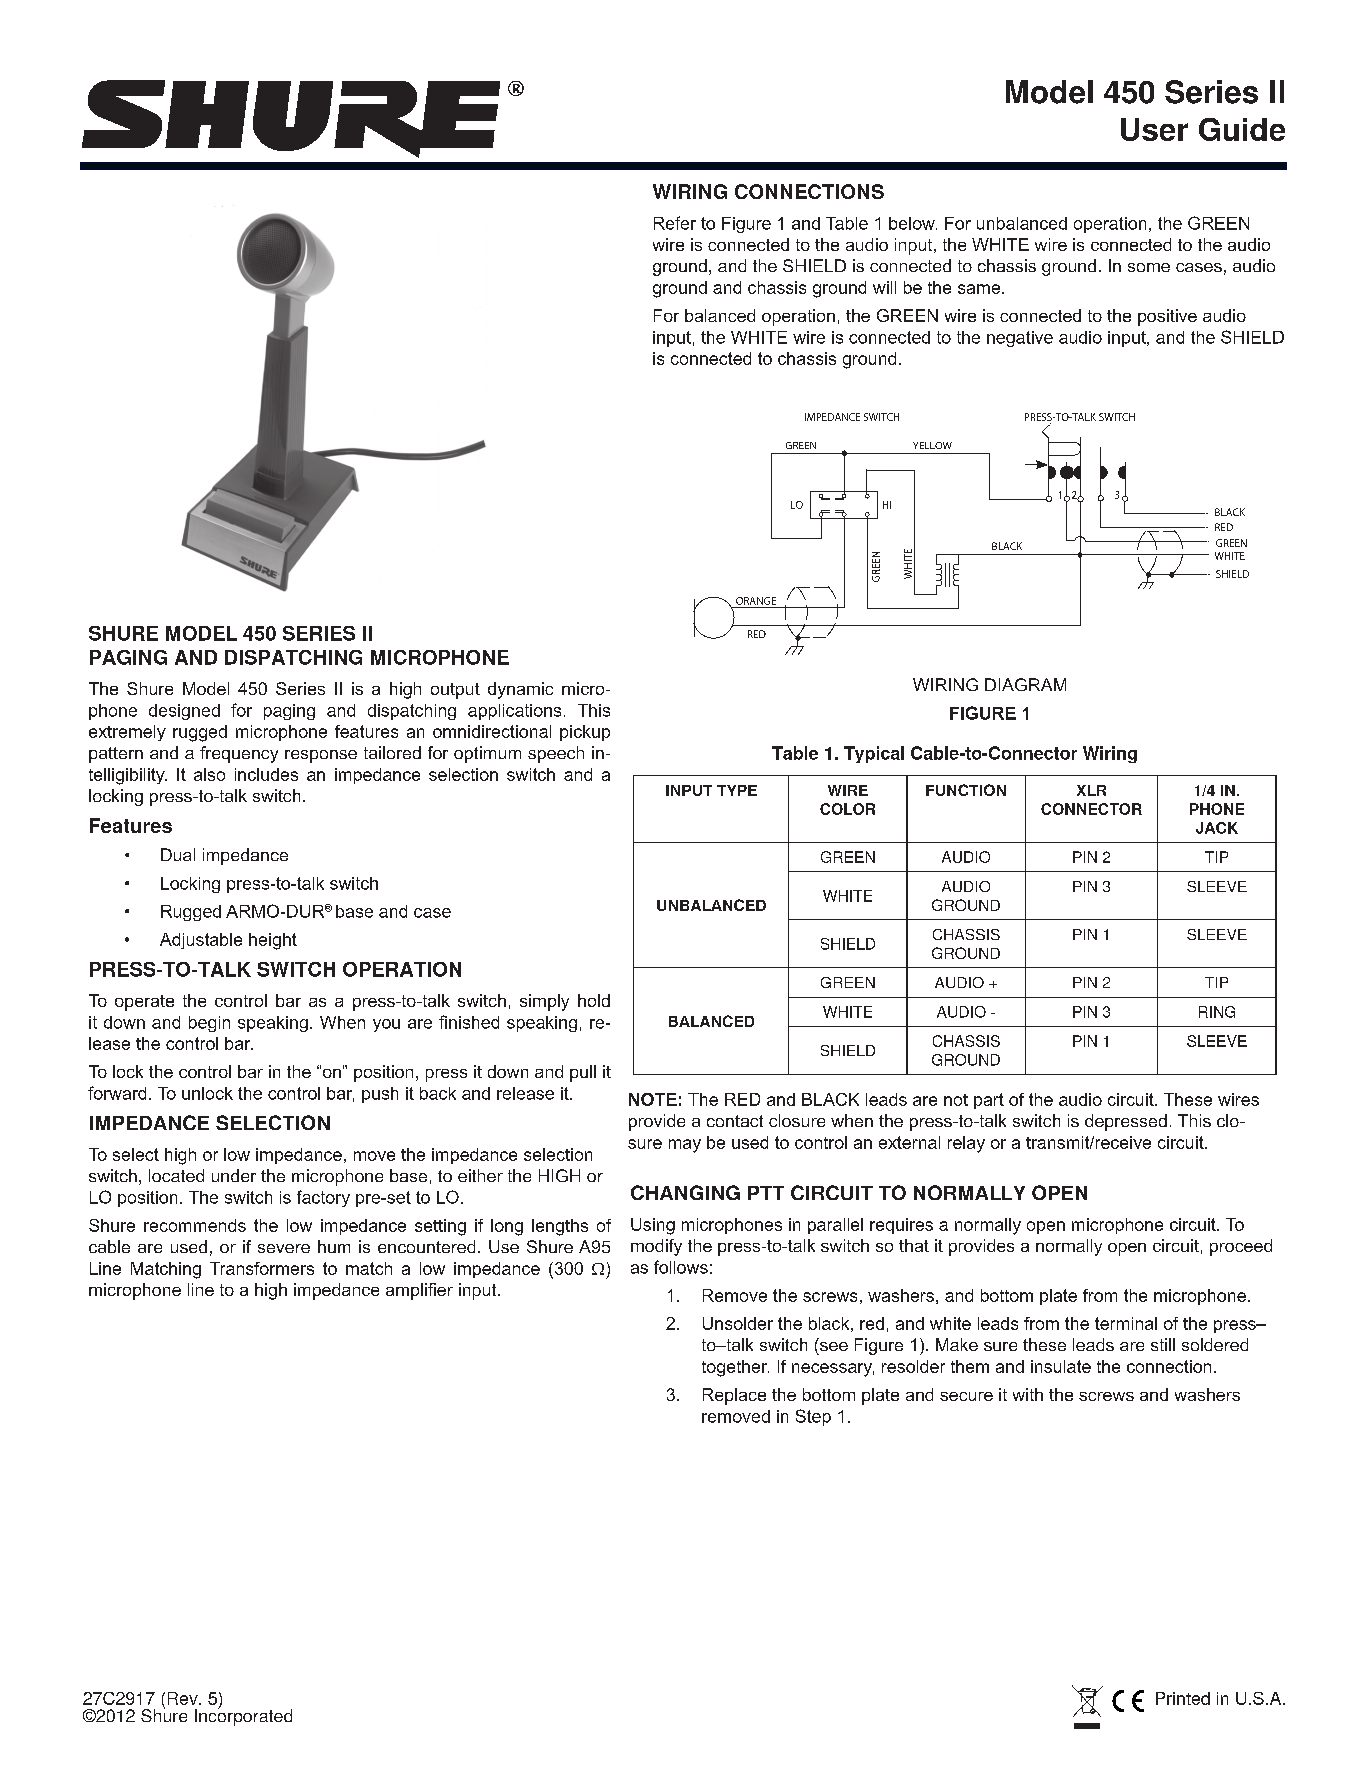  I want to click on hold, so click(594, 1000).
